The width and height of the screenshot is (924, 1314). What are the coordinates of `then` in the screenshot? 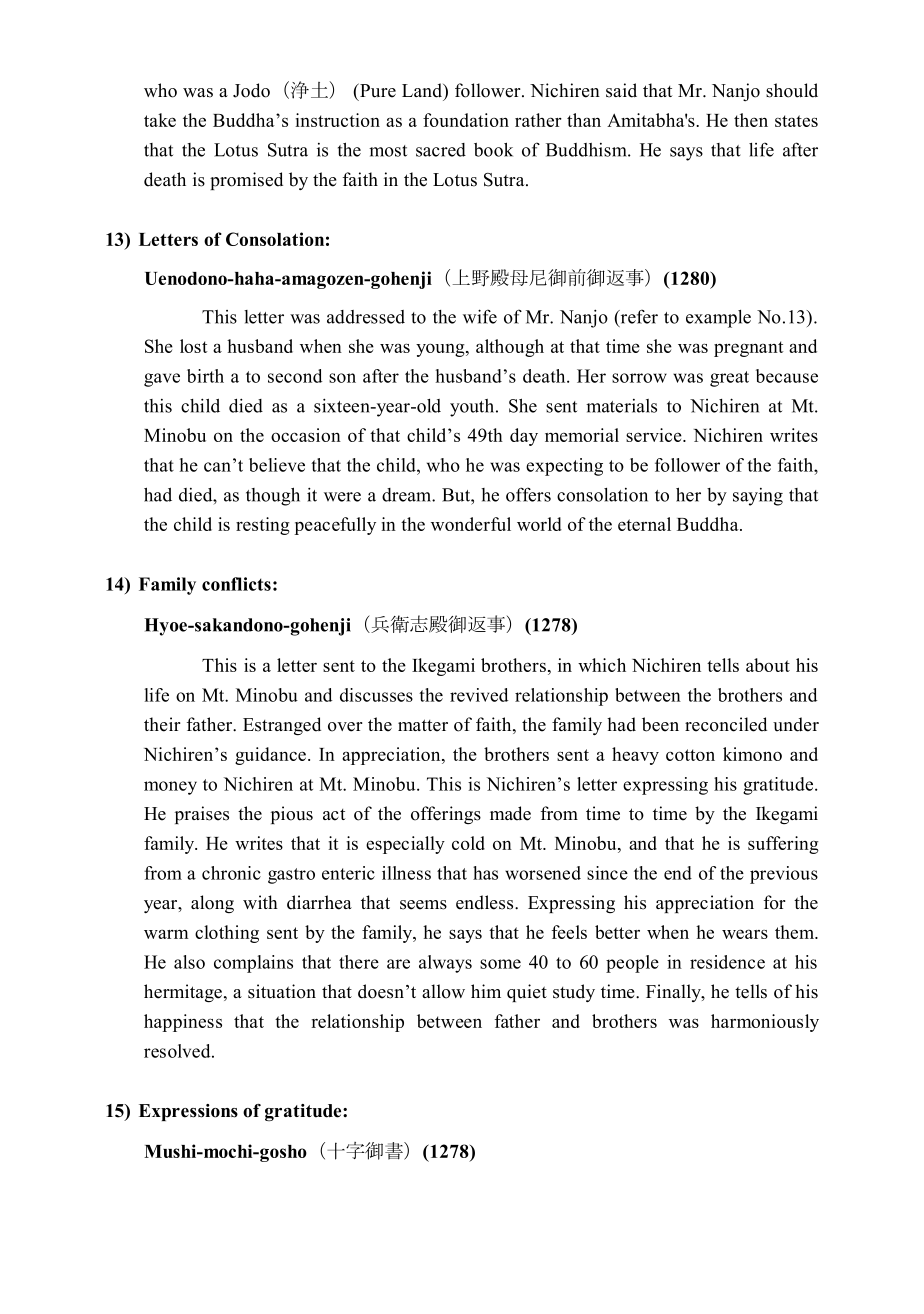 It's located at (751, 120).
